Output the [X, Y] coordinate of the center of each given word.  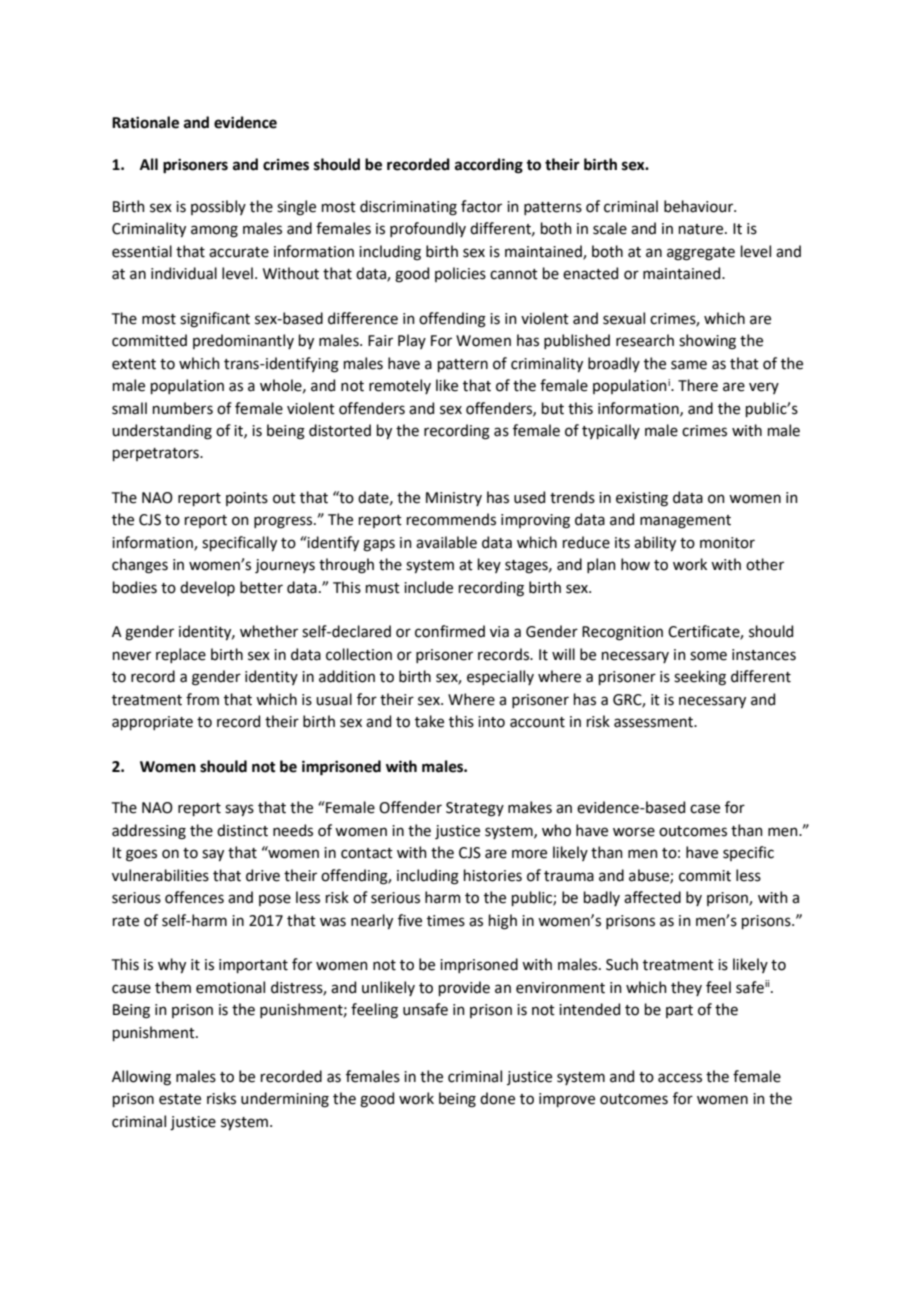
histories [493, 875]
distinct [242, 830]
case [705, 809]
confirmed [450, 631]
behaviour [700, 206]
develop [207, 588]
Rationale [145, 122]
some [708, 656]
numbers [183, 408]
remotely [400, 386]
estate [180, 1099]
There [698, 385]
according [489, 166]
